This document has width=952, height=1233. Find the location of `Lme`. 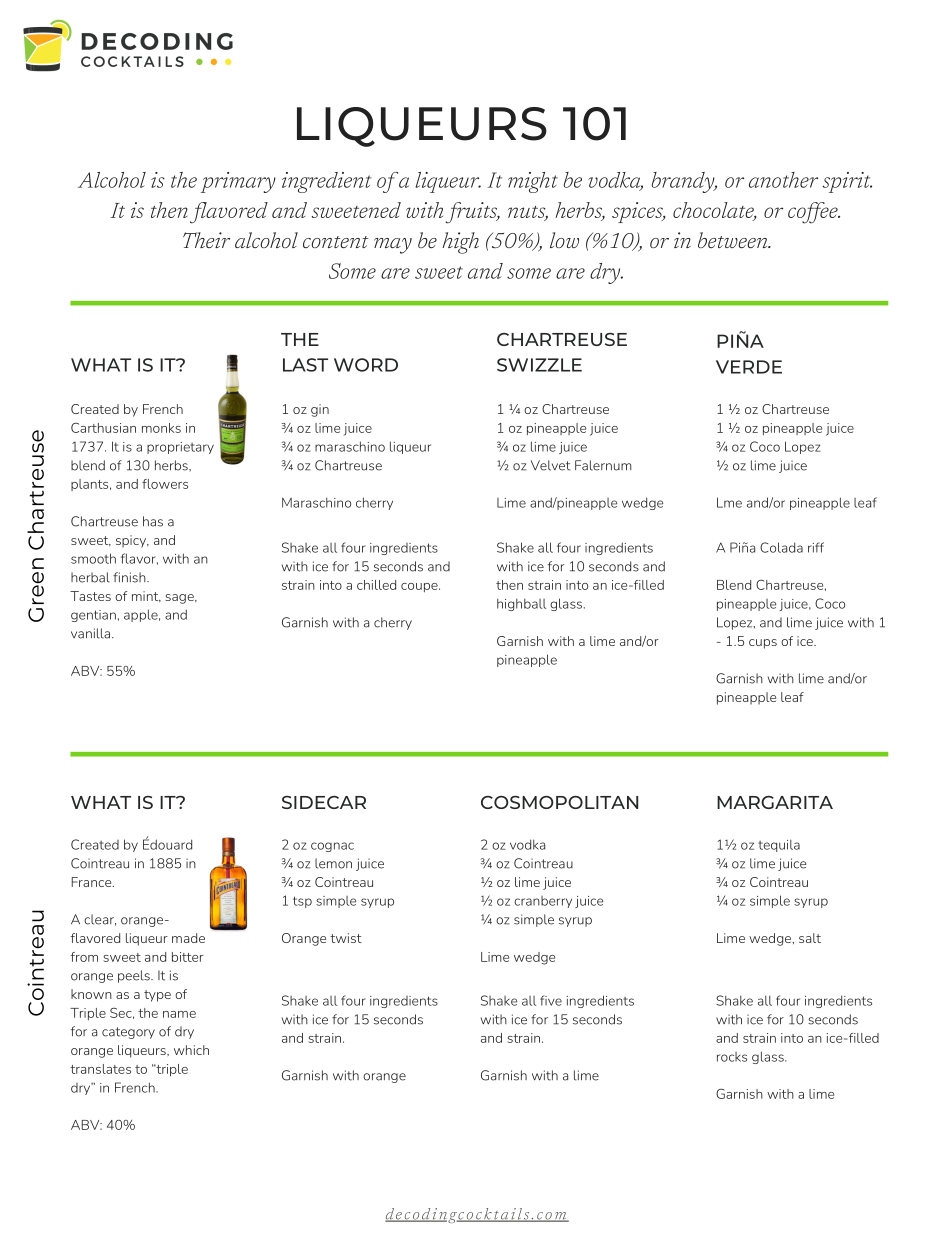

Lme is located at coordinates (729, 502).
